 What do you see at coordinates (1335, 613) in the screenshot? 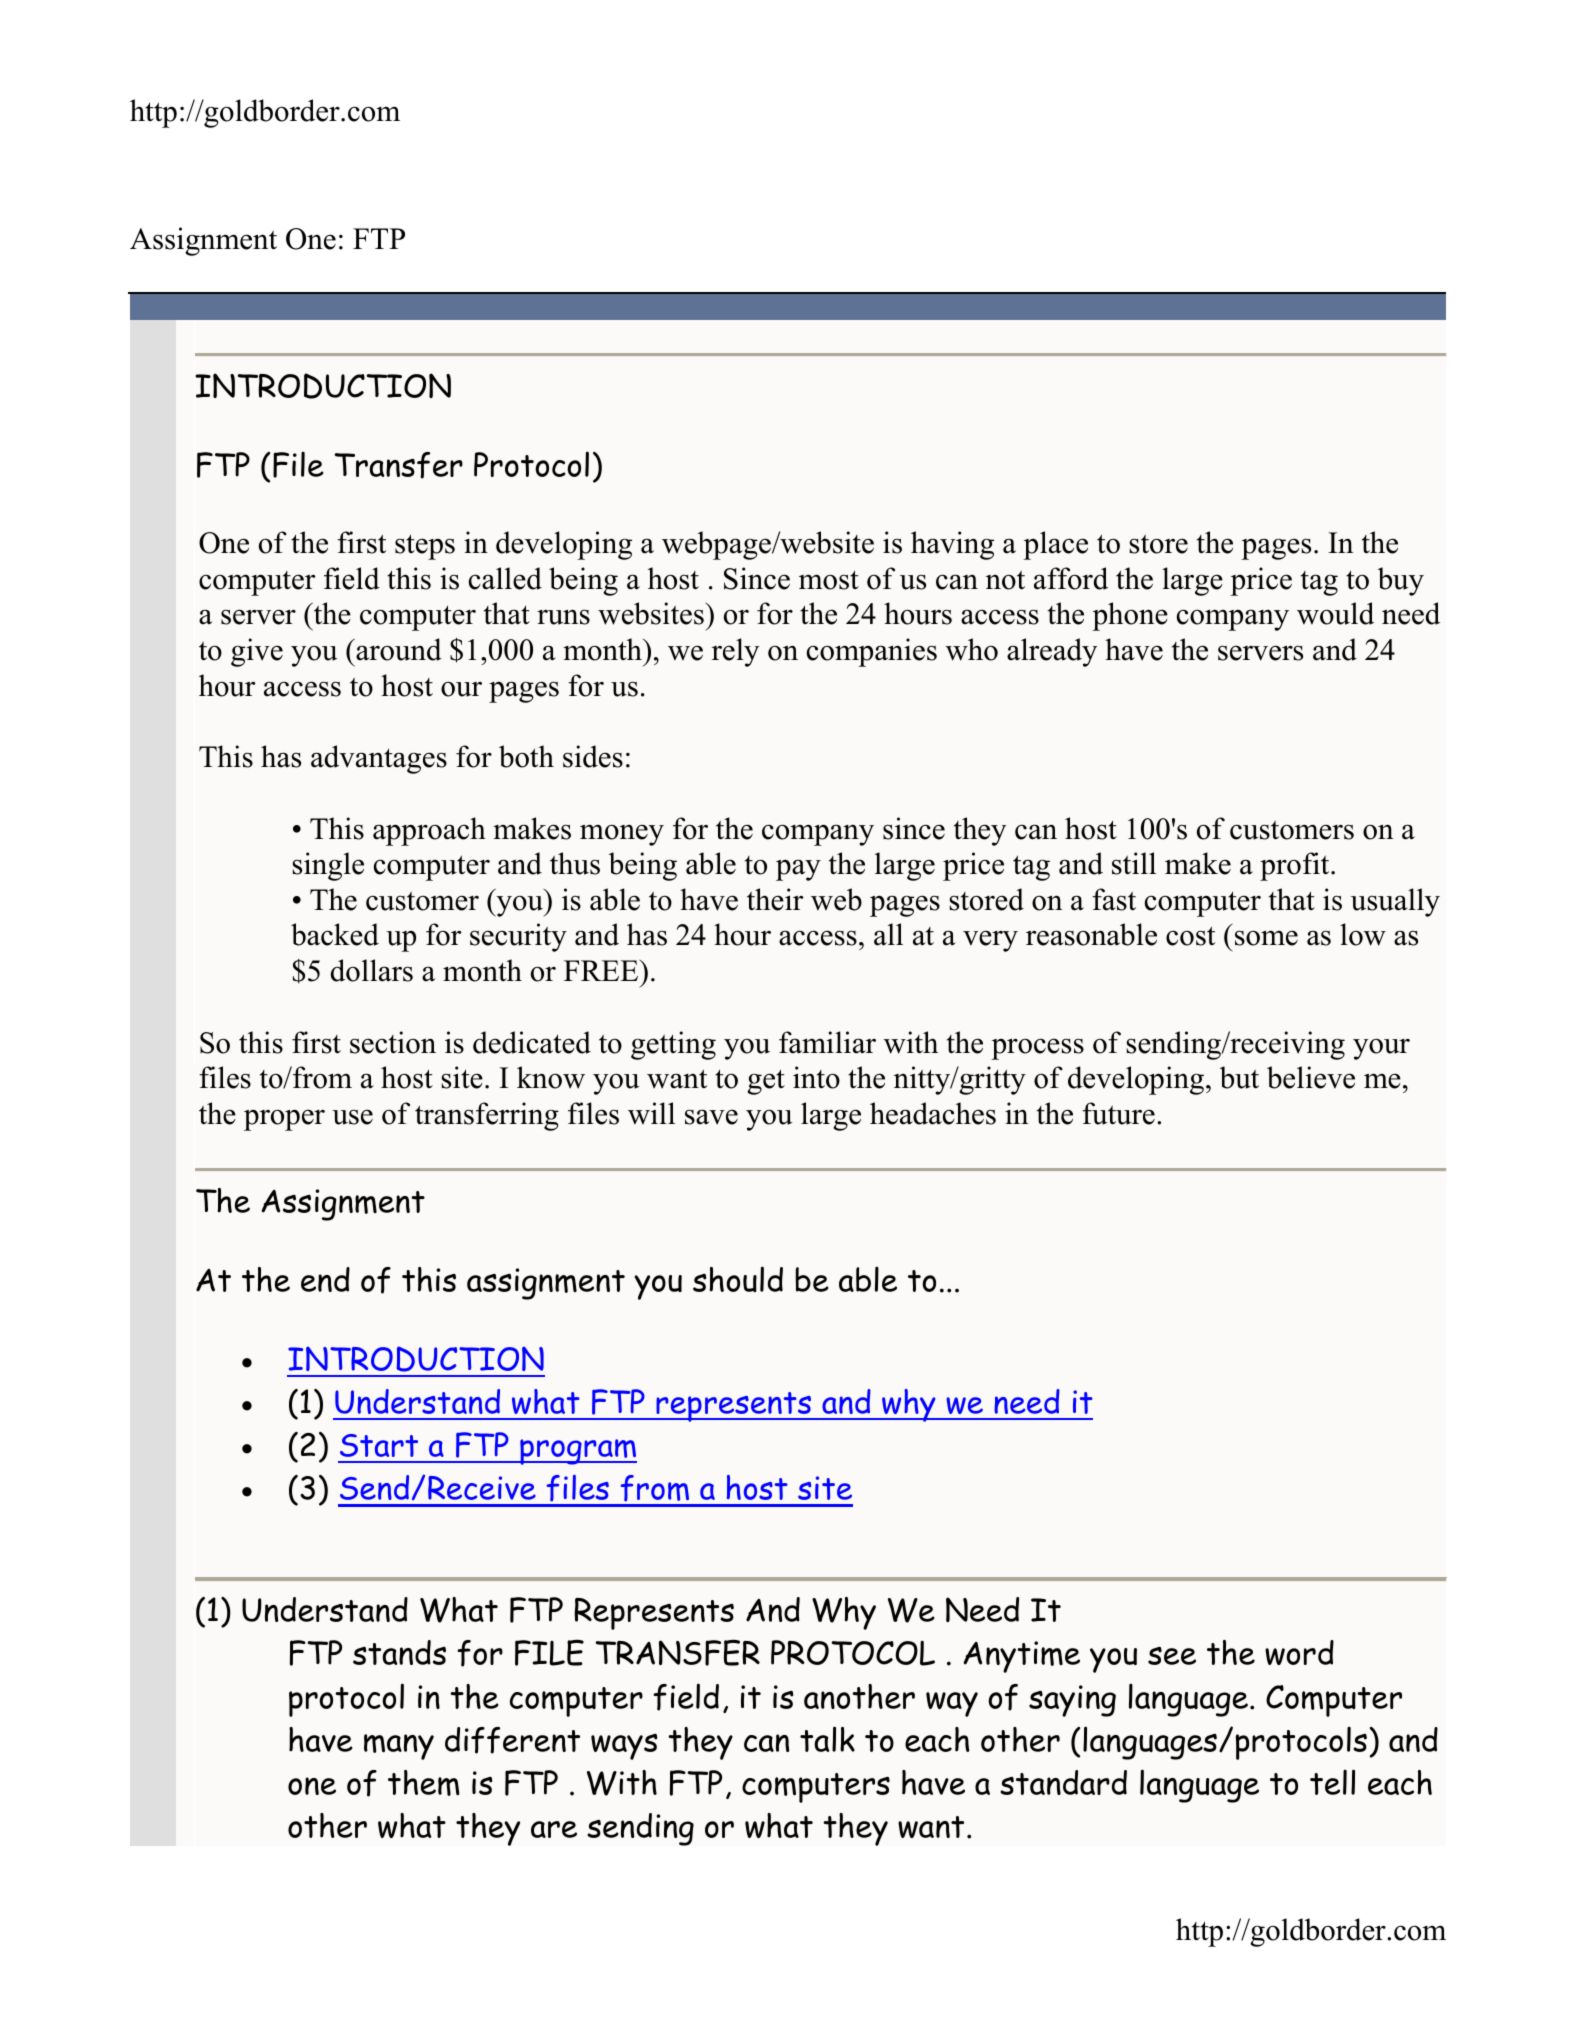
I see `would` at bounding box center [1335, 613].
